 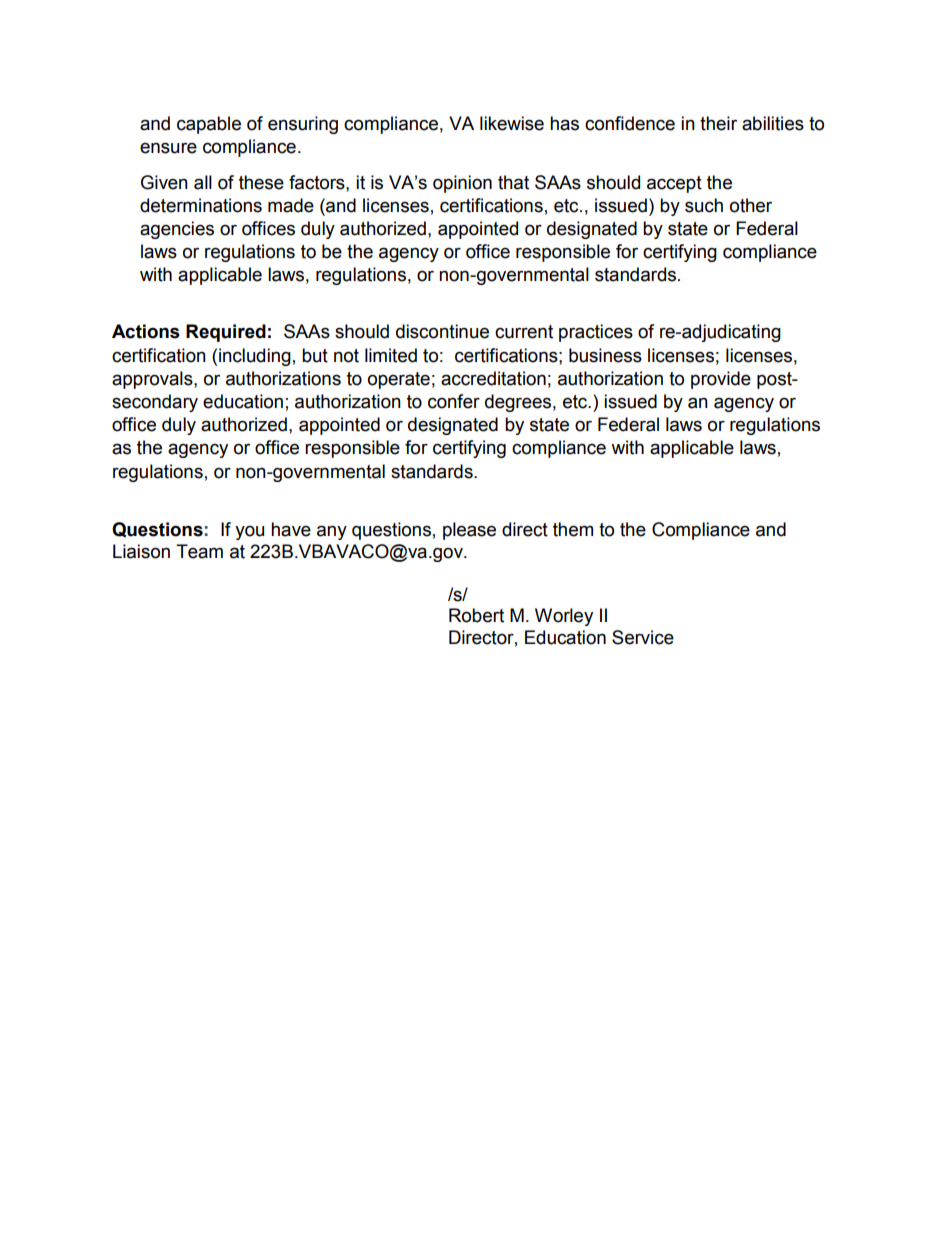 I want to click on likewise, so click(x=512, y=123).
